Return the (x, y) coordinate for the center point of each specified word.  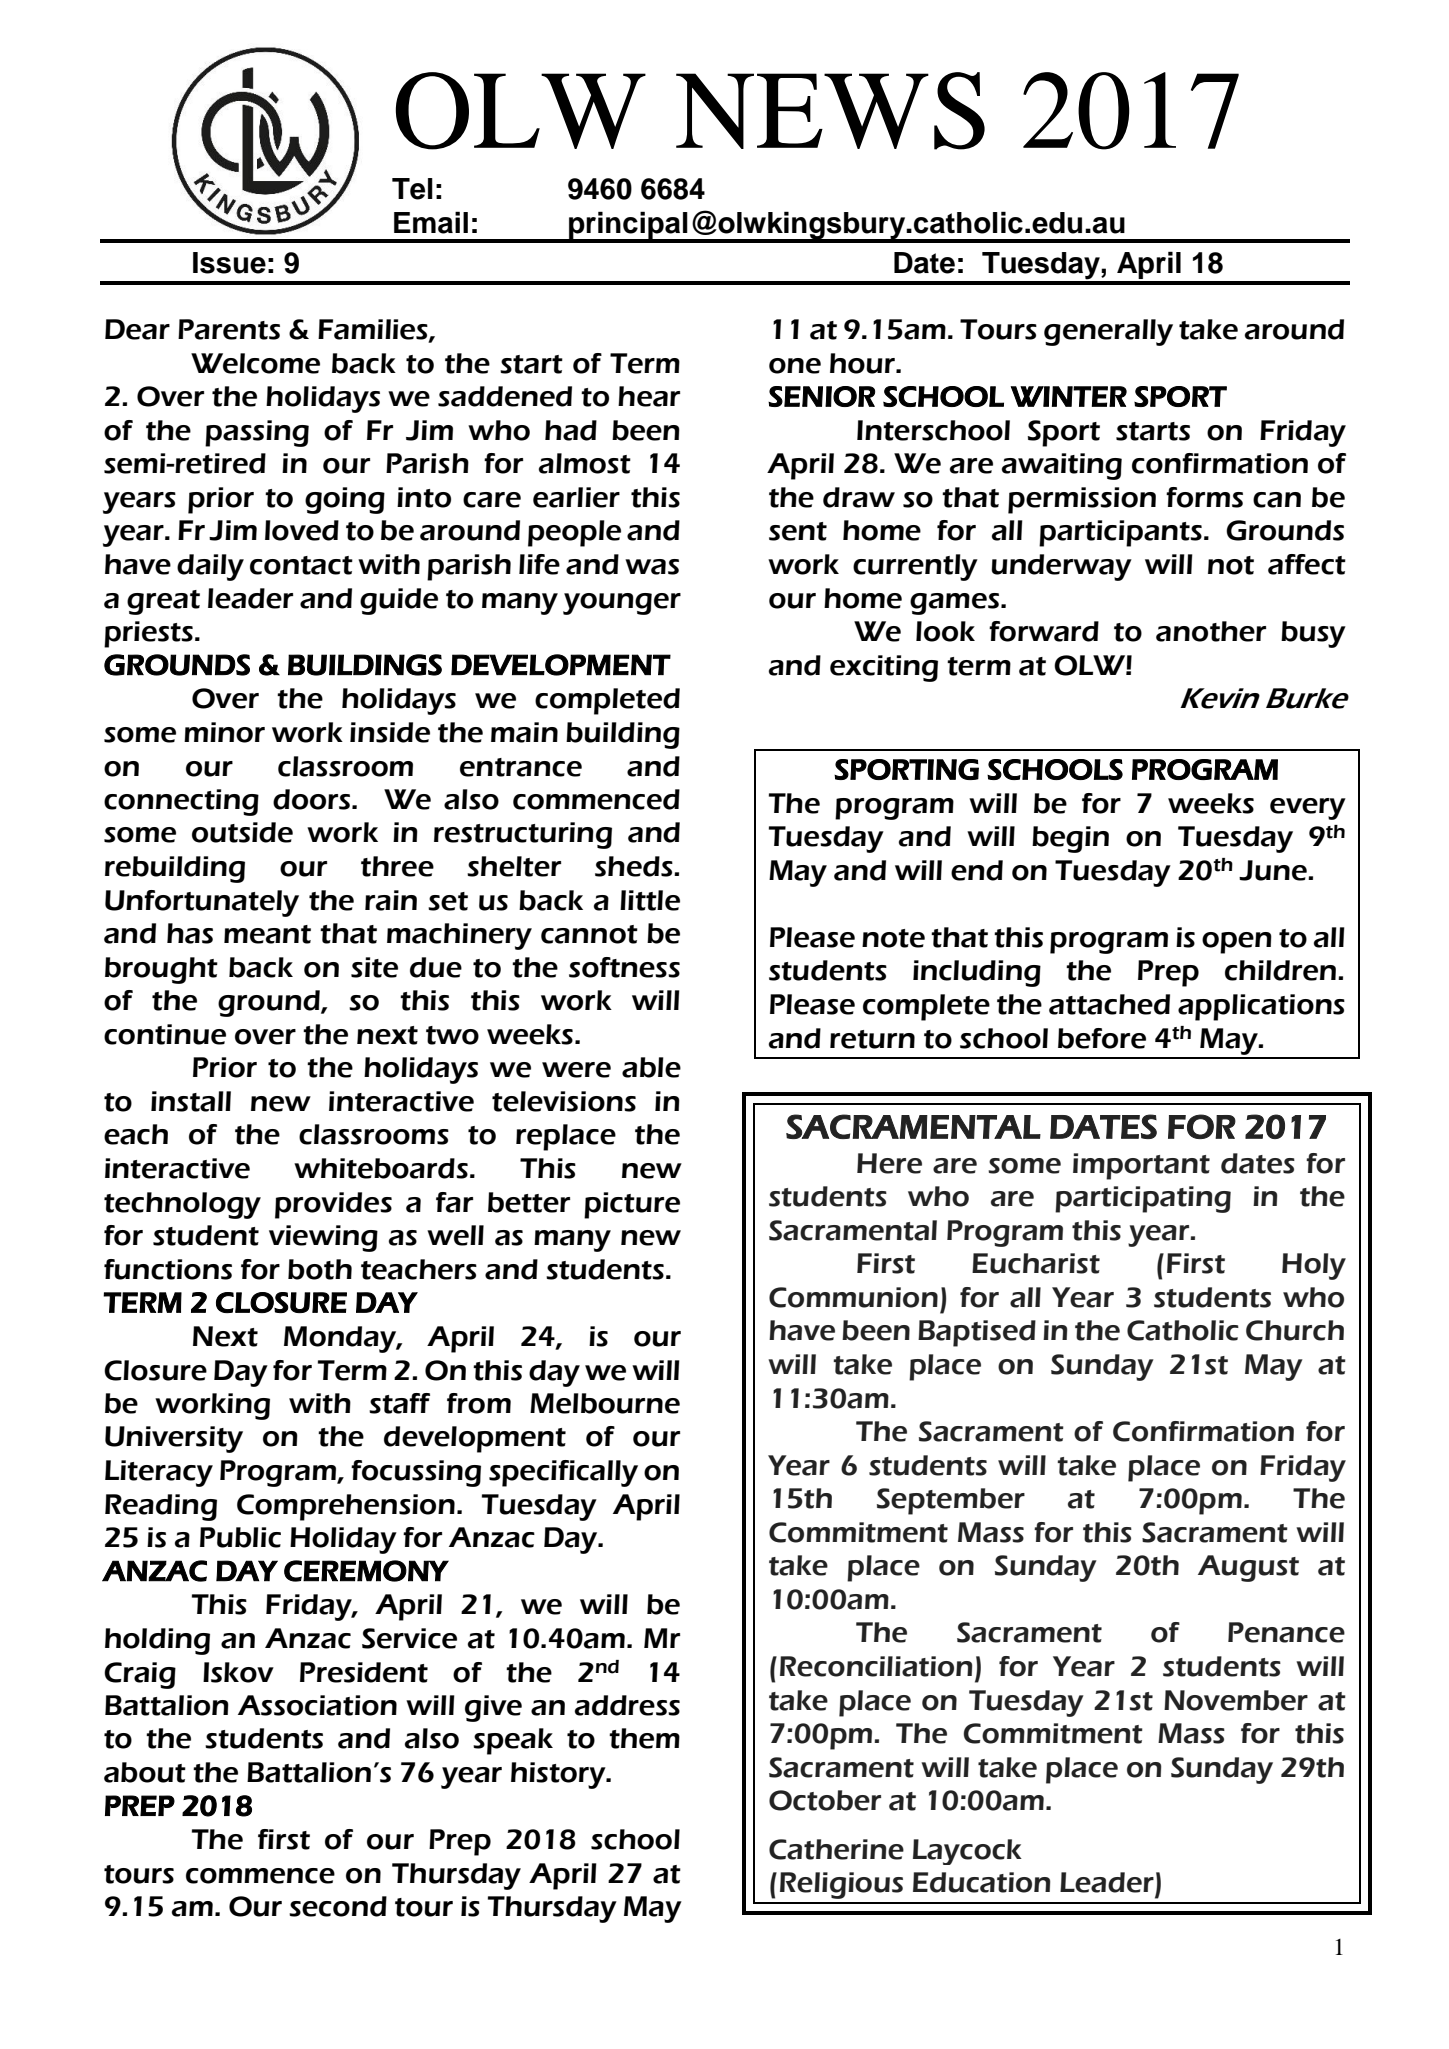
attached (1109, 1004)
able (651, 1067)
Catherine (836, 1849)
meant (267, 934)
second (338, 1906)
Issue (229, 263)
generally (1108, 332)
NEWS (830, 111)
